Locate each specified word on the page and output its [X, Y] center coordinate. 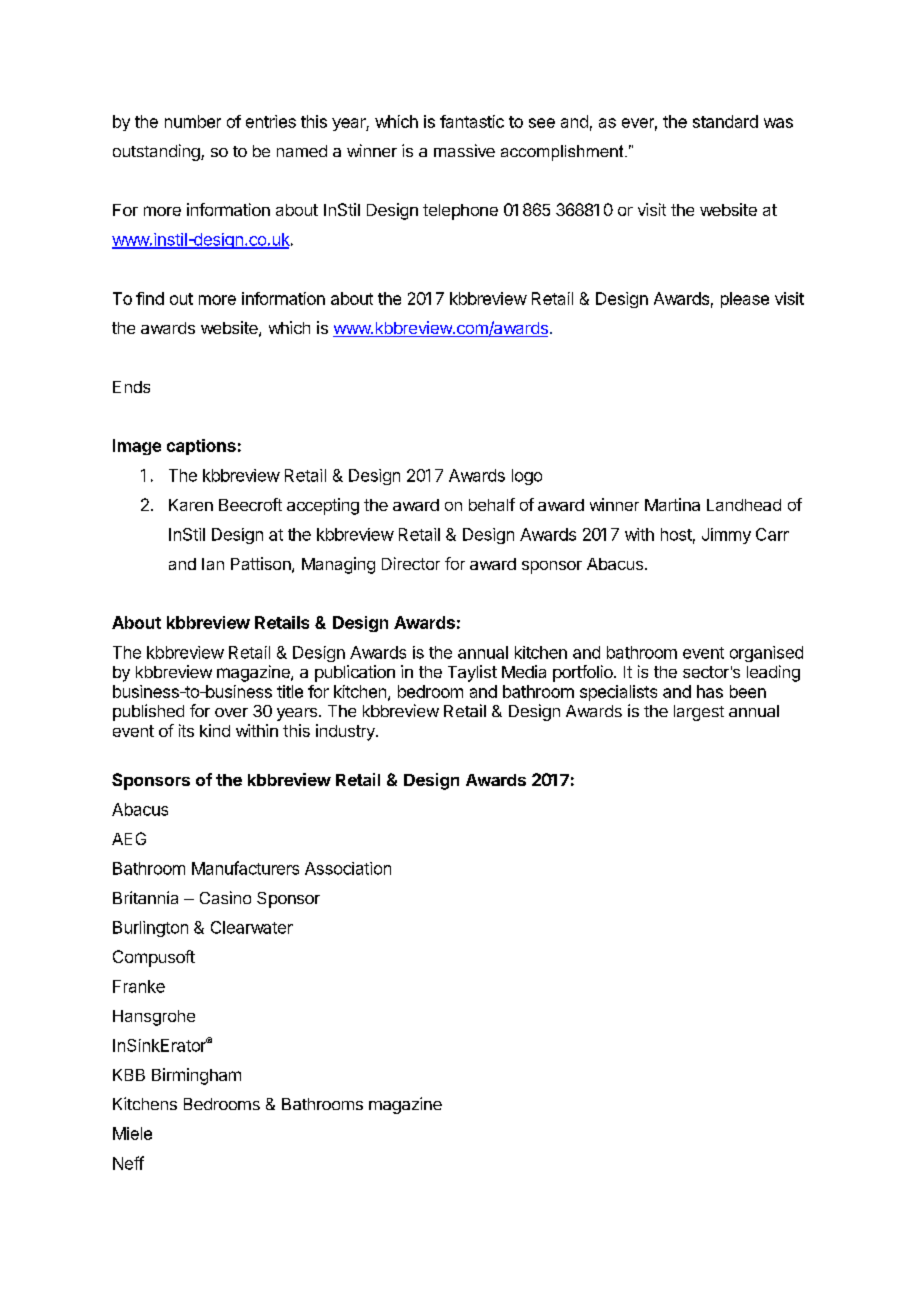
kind [215, 730]
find [150, 298]
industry [346, 732]
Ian [213, 564]
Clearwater [252, 927]
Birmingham [196, 1076]
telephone [460, 212]
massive [464, 150]
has [710, 691]
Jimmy [726, 536]
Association [348, 868]
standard [725, 121]
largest [699, 713]
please [745, 300]
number [193, 121]
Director [411, 563]
